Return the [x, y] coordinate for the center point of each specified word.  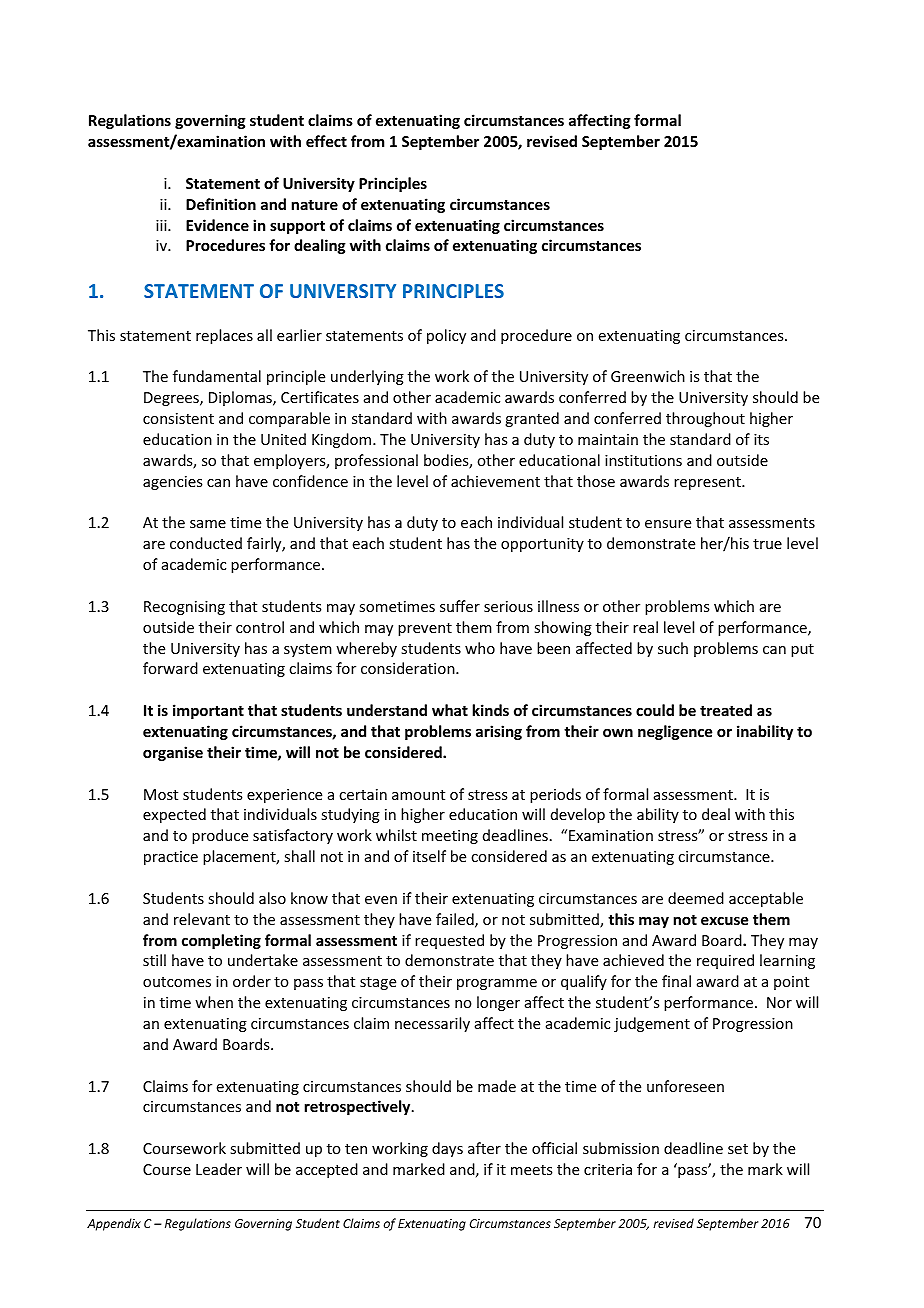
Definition [221, 204]
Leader [219, 1169]
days [447, 1149]
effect [326, 141]
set [738, 1149]
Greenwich [648, 376]
